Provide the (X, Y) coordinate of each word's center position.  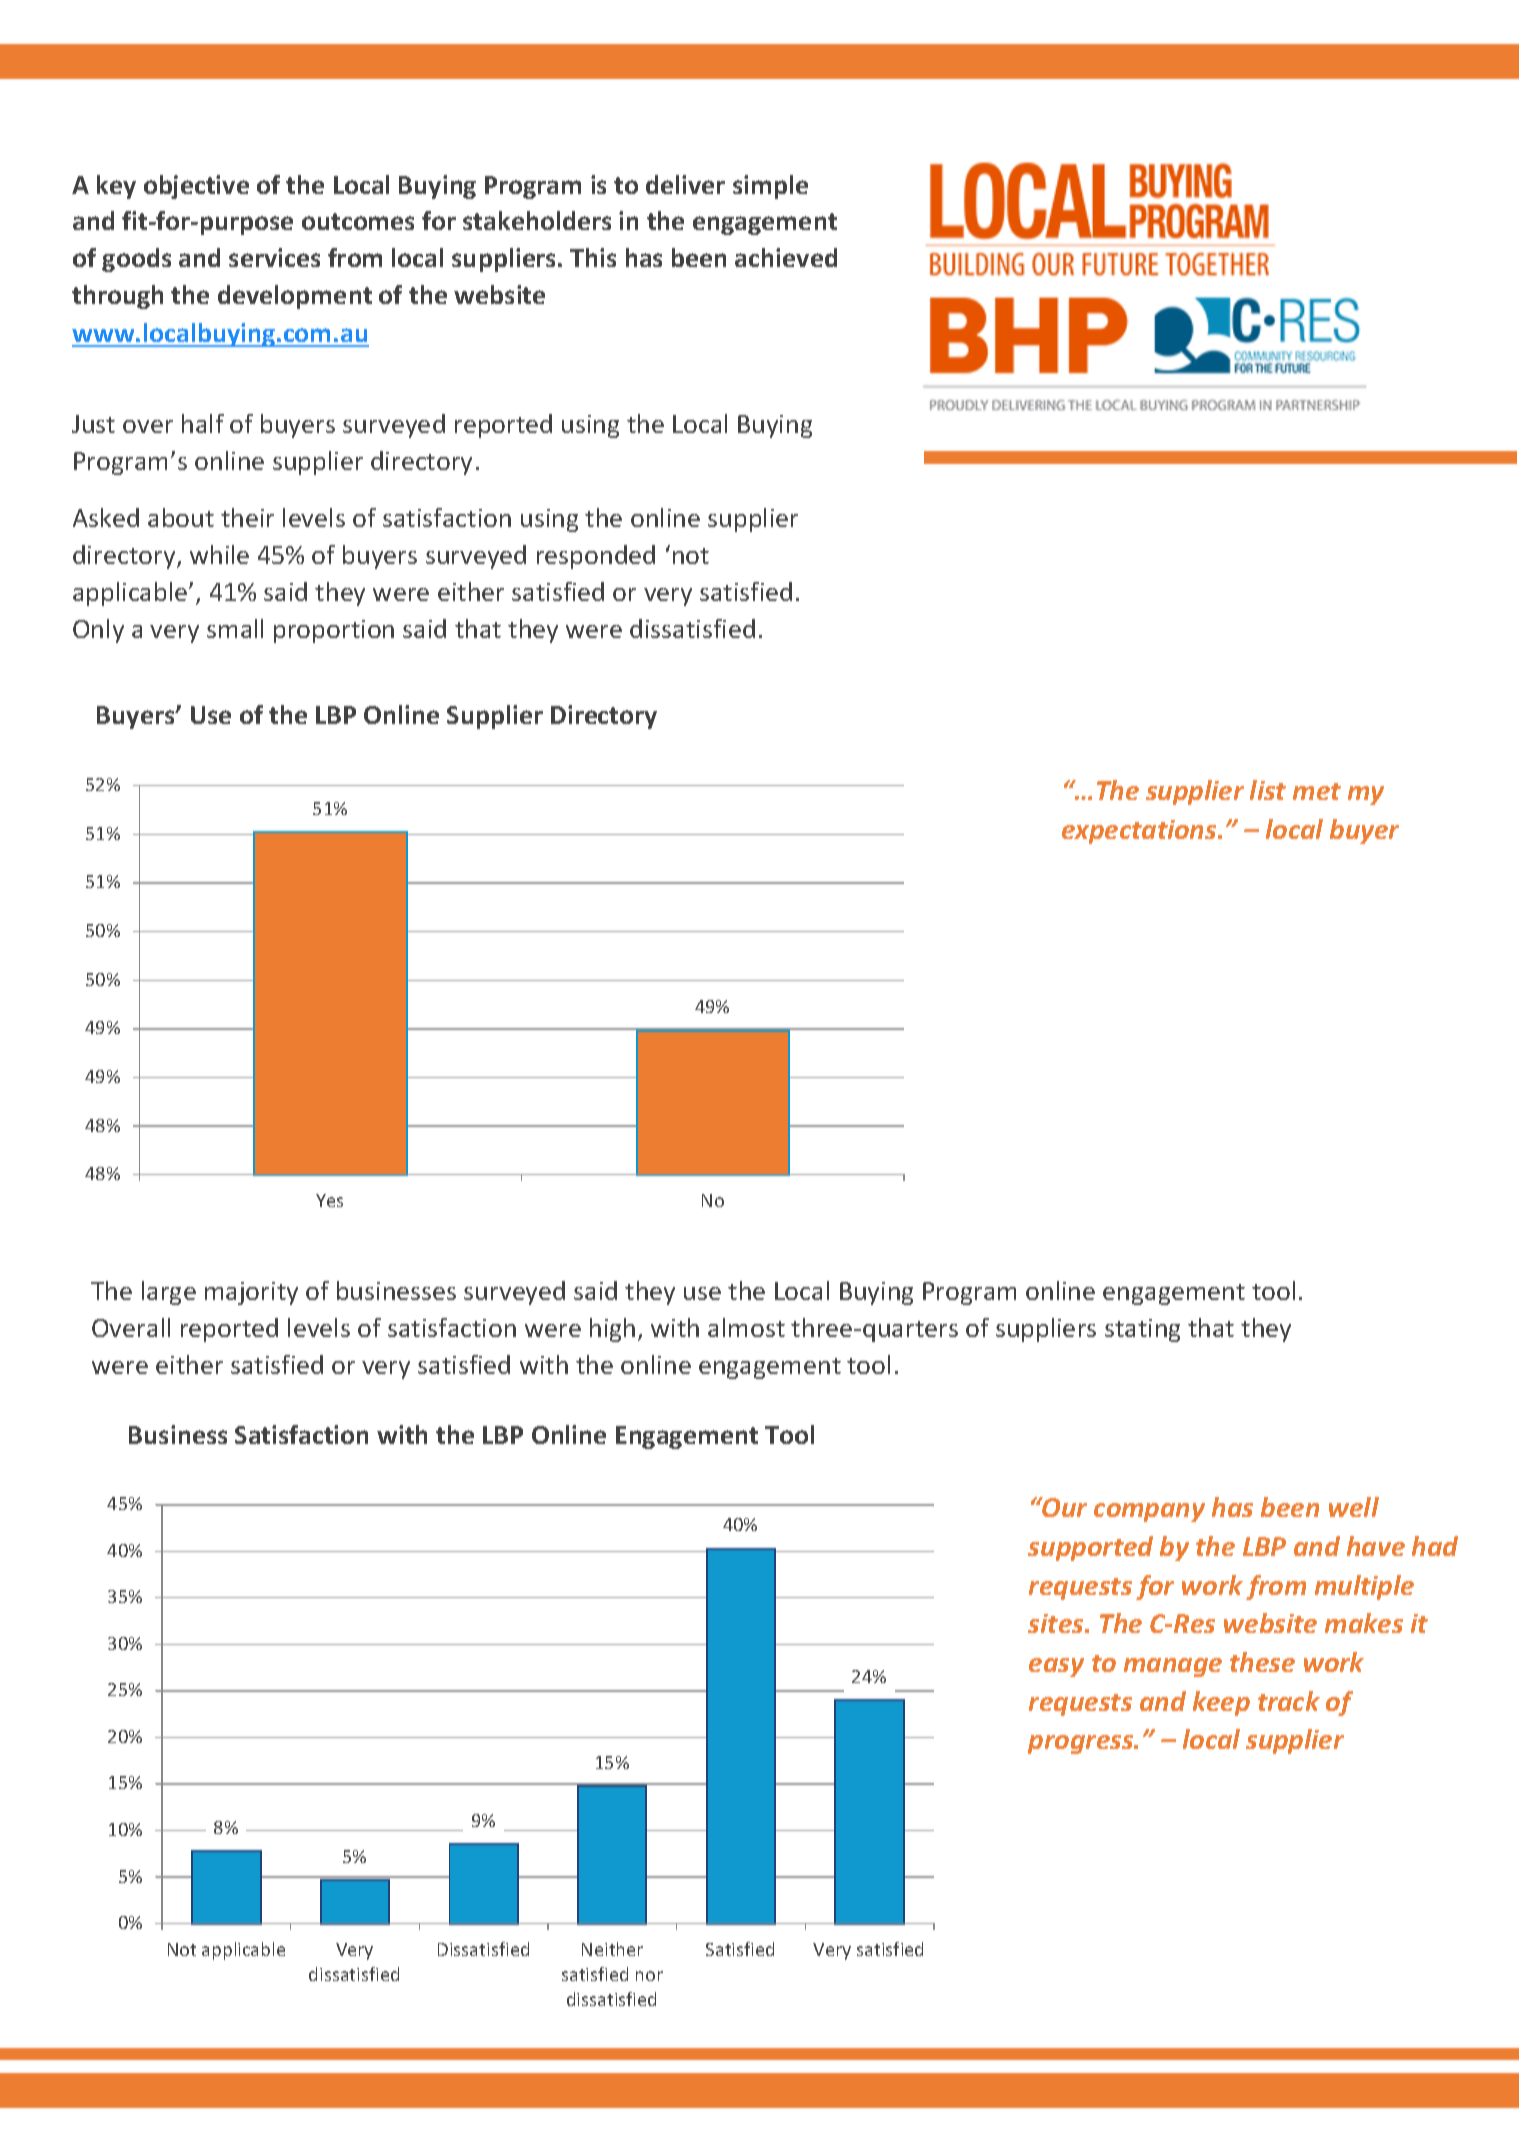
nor (649, 1976)
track (1289, 1701)
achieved (786, 257)
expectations (1140, 832)
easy (1056, 1667)
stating (1142, 1330)
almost (746, 1327)
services (274, 257)
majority (251, 1293)
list (1268, 790)
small (235, 628)
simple (770, 187)
